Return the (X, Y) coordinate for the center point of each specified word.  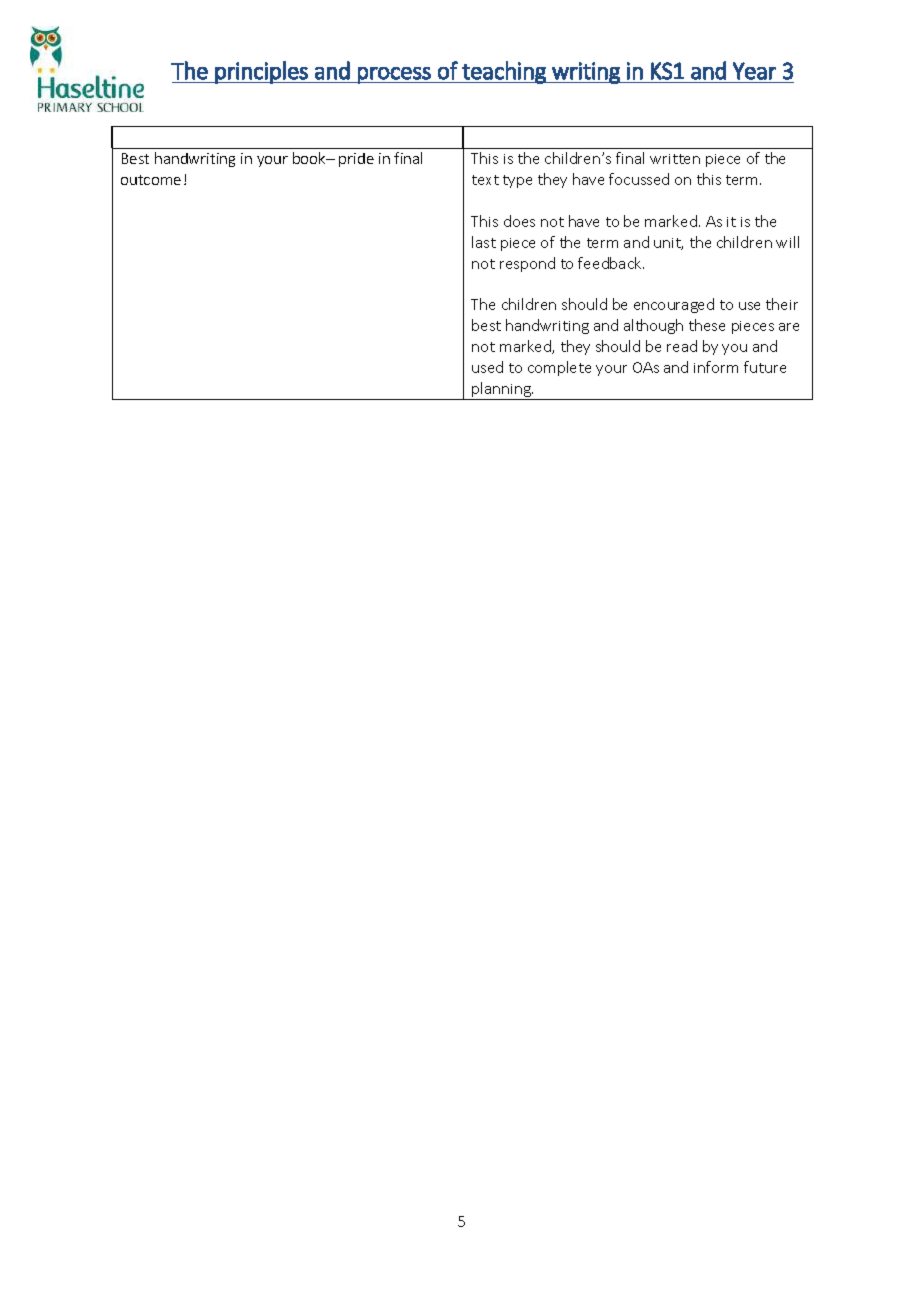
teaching (504, 72)
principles (262, 72)
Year (754, 71)
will (787, 242)
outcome (151, 180)
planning (501, 391)
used (487, 367)
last (484, 242)
